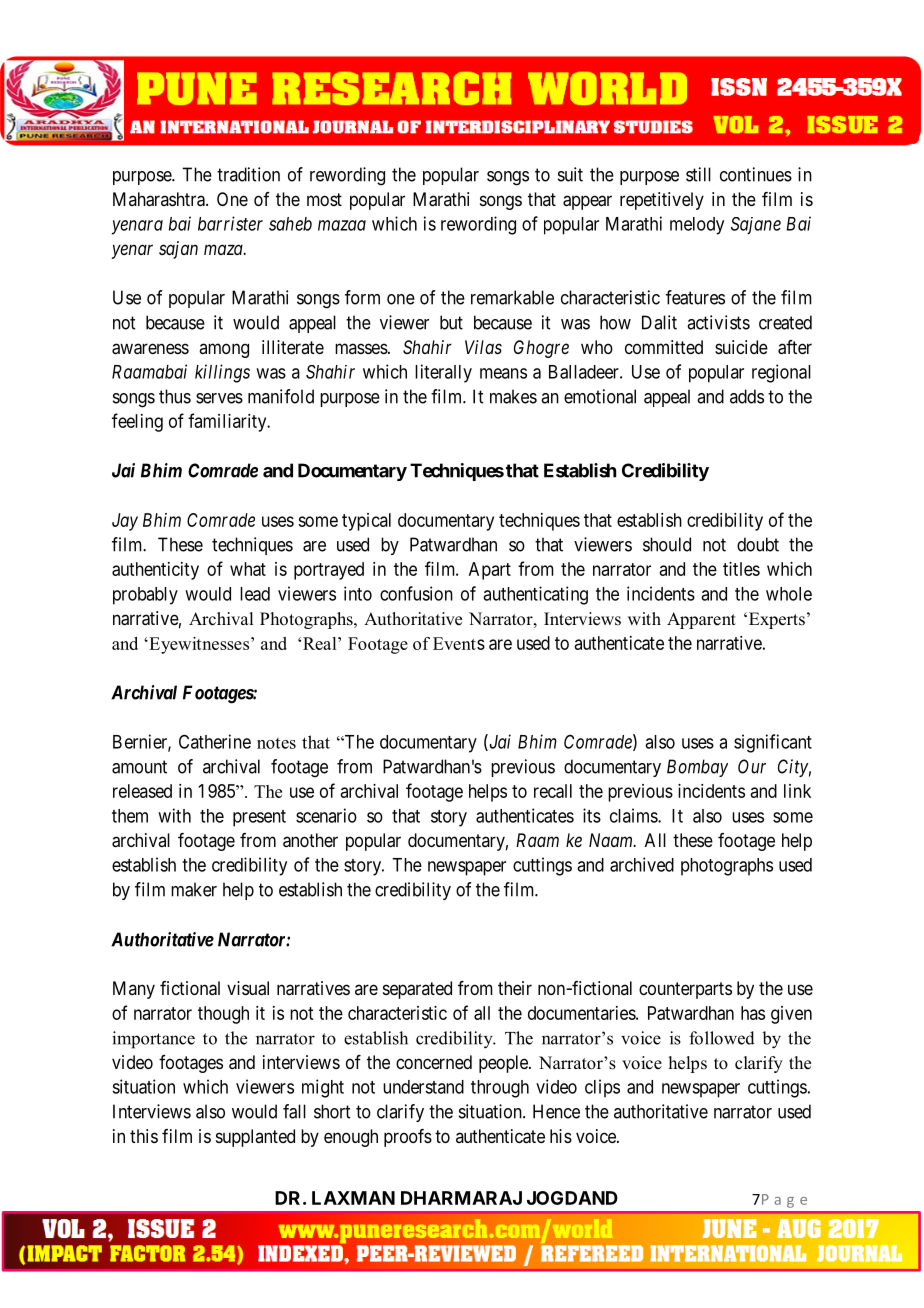  What do you see at coordinates (500, 1089) in the screenshot?
I see `through` at bounding box center [500, 1089].
